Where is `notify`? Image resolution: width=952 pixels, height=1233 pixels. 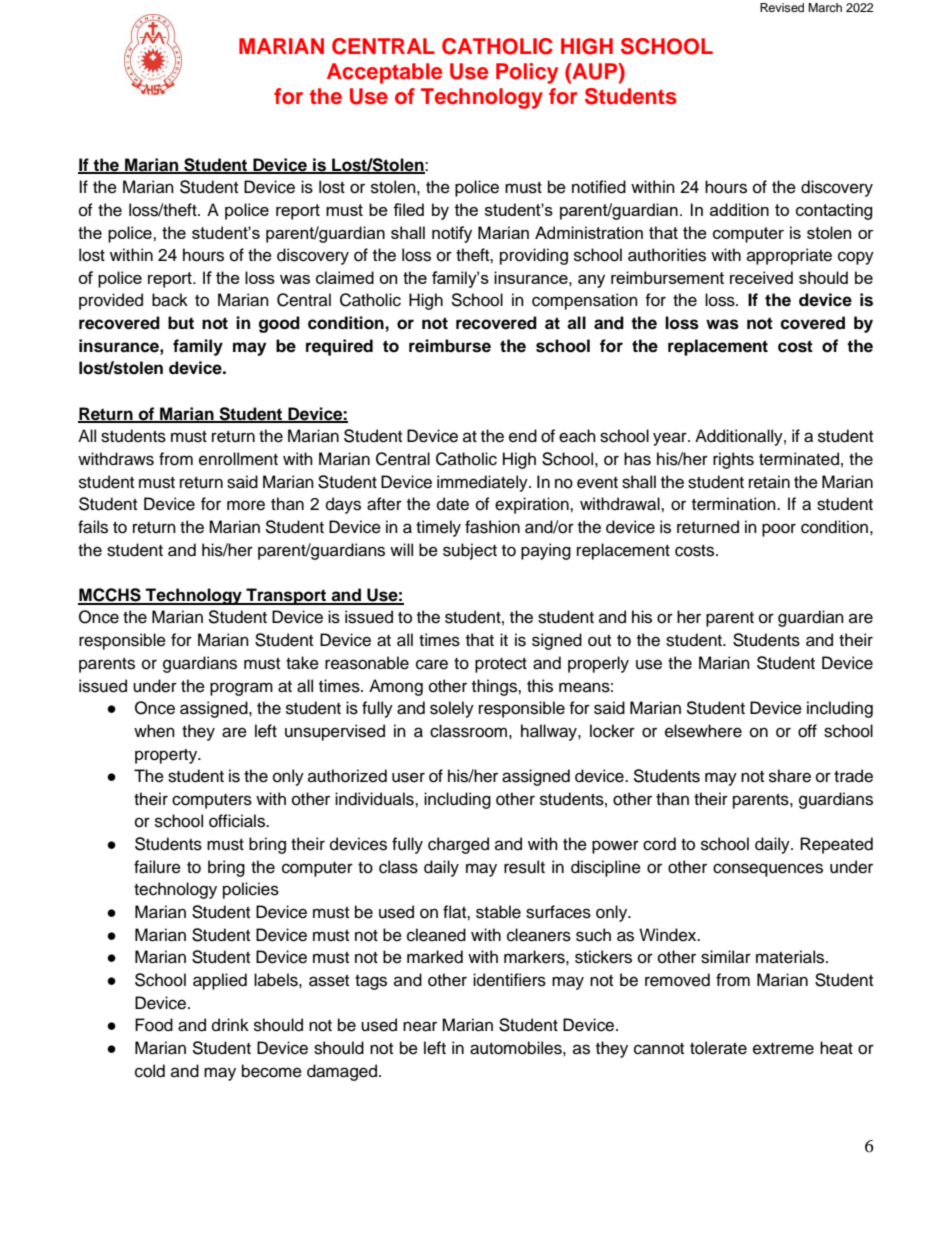 notify is located at coordinates (452, 234).
